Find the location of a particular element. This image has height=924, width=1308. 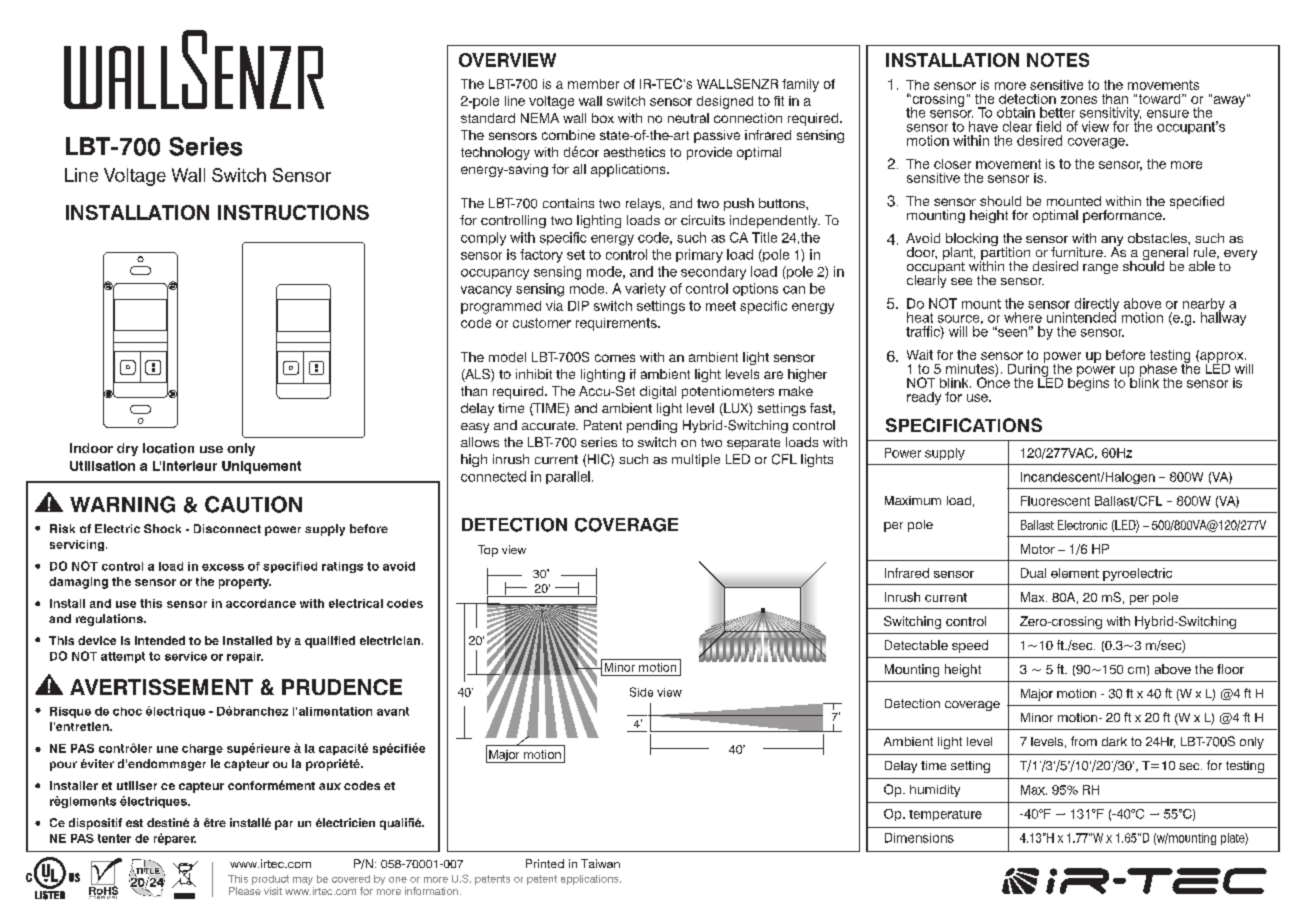

multiple is located at coordinates (696, 460).
